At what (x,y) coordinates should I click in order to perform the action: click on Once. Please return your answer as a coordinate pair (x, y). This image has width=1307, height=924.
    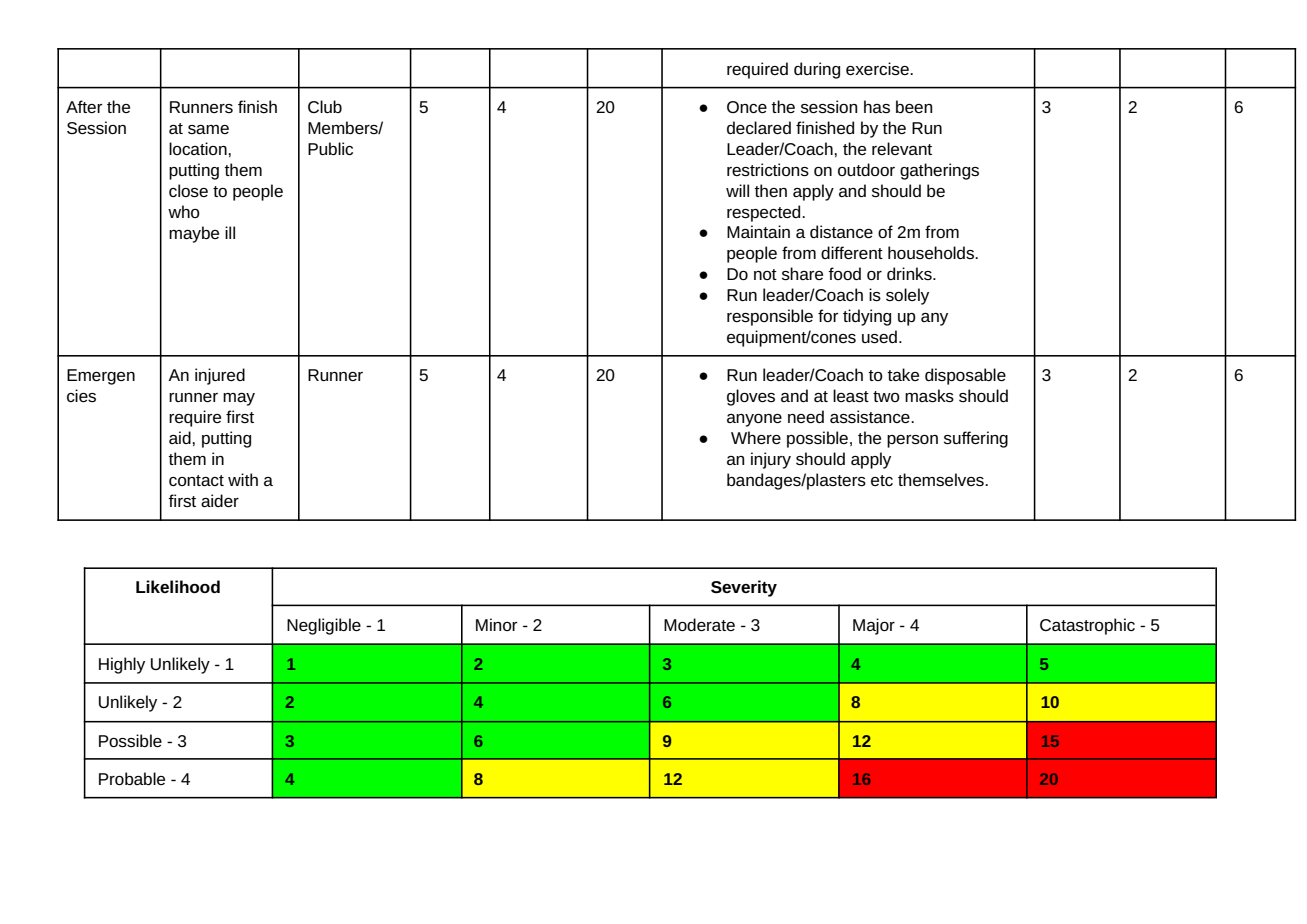
    Looking at the image, I should click on (747, 107).
